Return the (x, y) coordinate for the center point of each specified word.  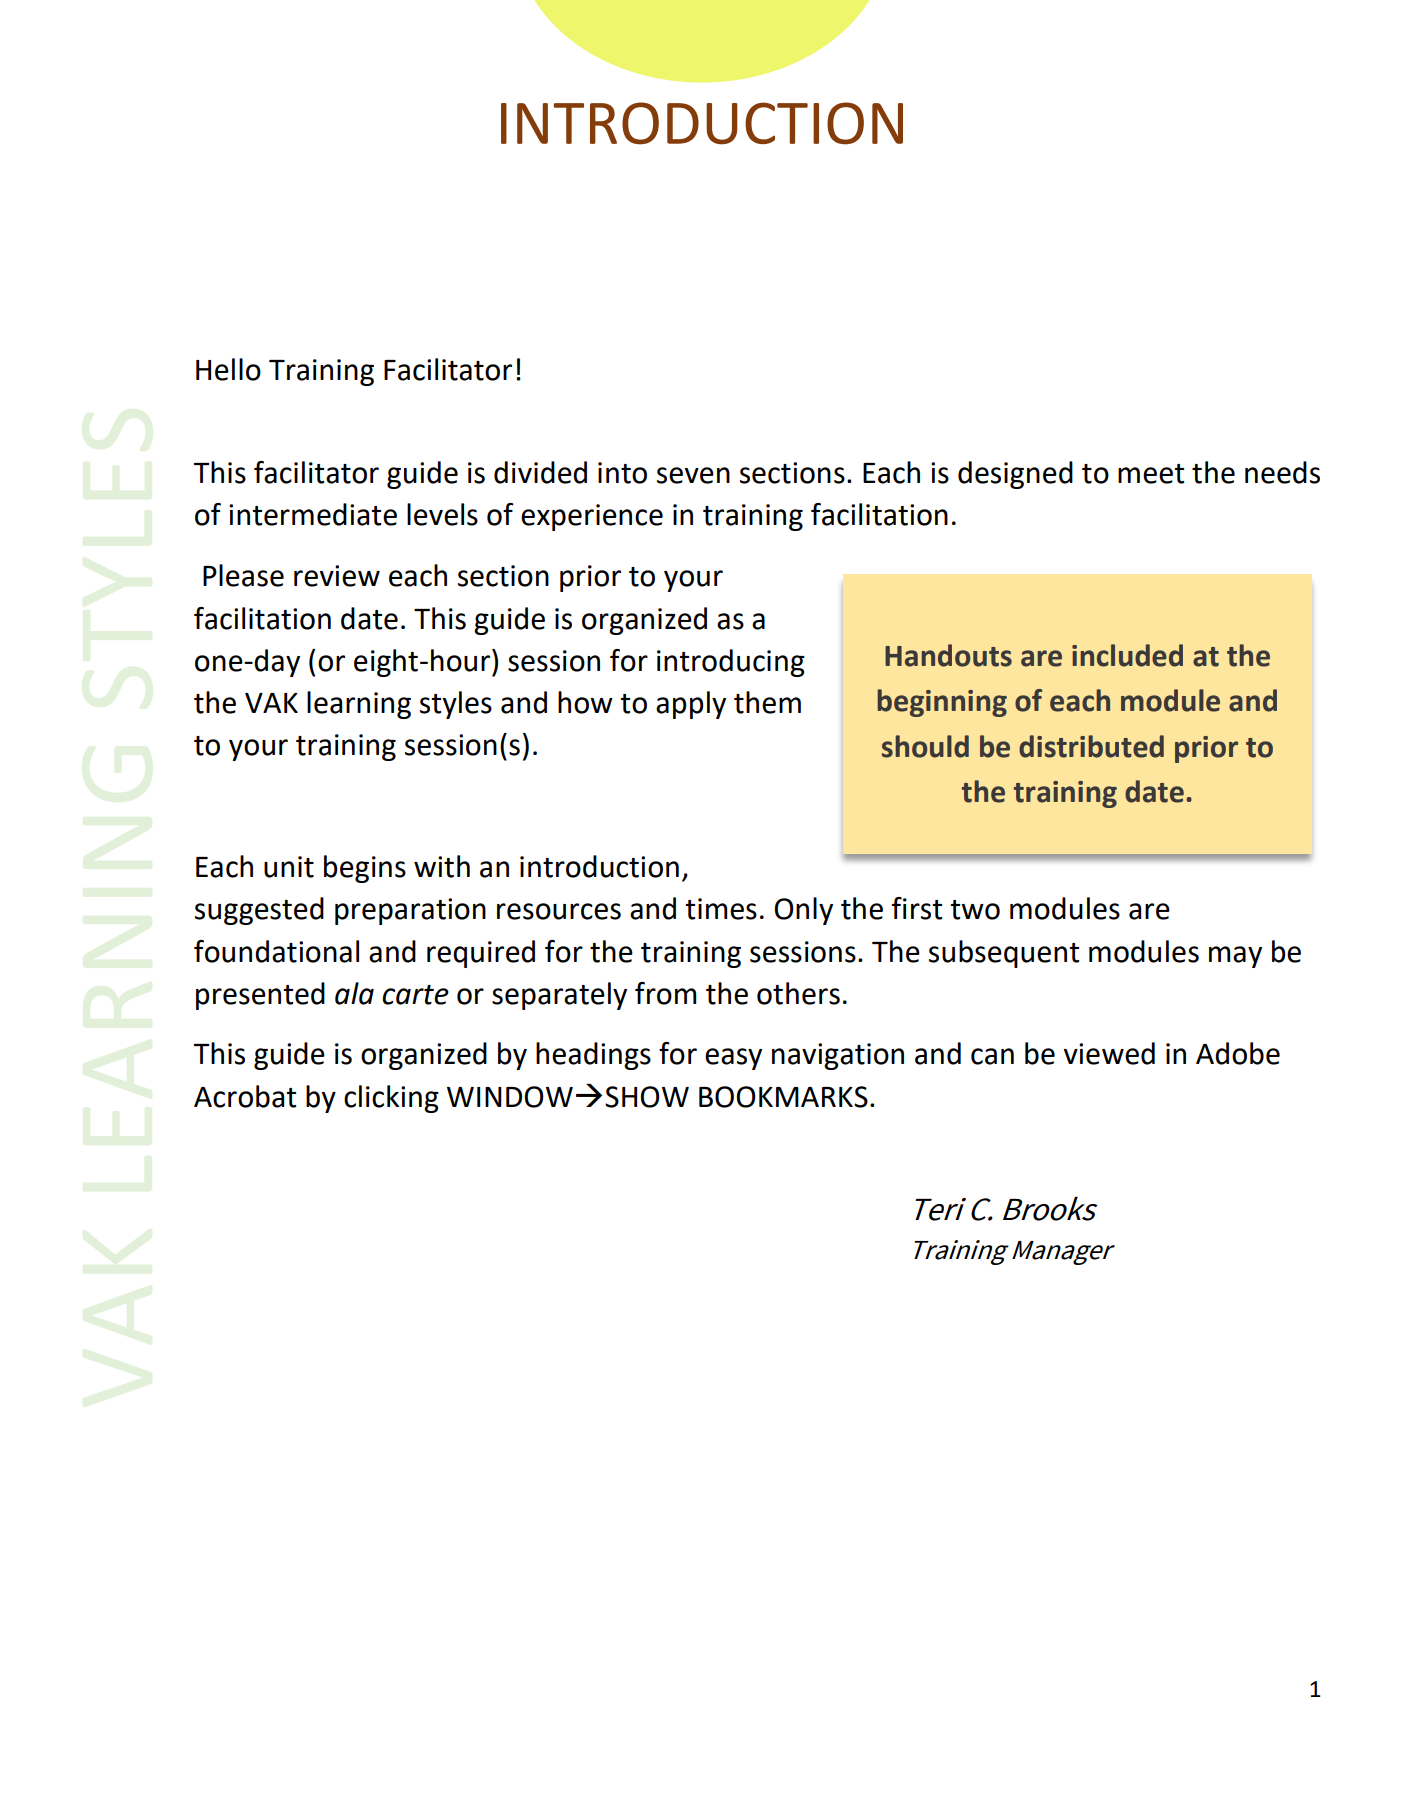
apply (691, 705)
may (1235, 957)
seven (693, 475)
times (721, 909)
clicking (391, 1099)
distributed (1091, 746)
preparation (410, 911)
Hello (228, 369)
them (767, 702)
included (1127, 655)
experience (592, 517)
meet (1151, 474)
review (337, 576)
